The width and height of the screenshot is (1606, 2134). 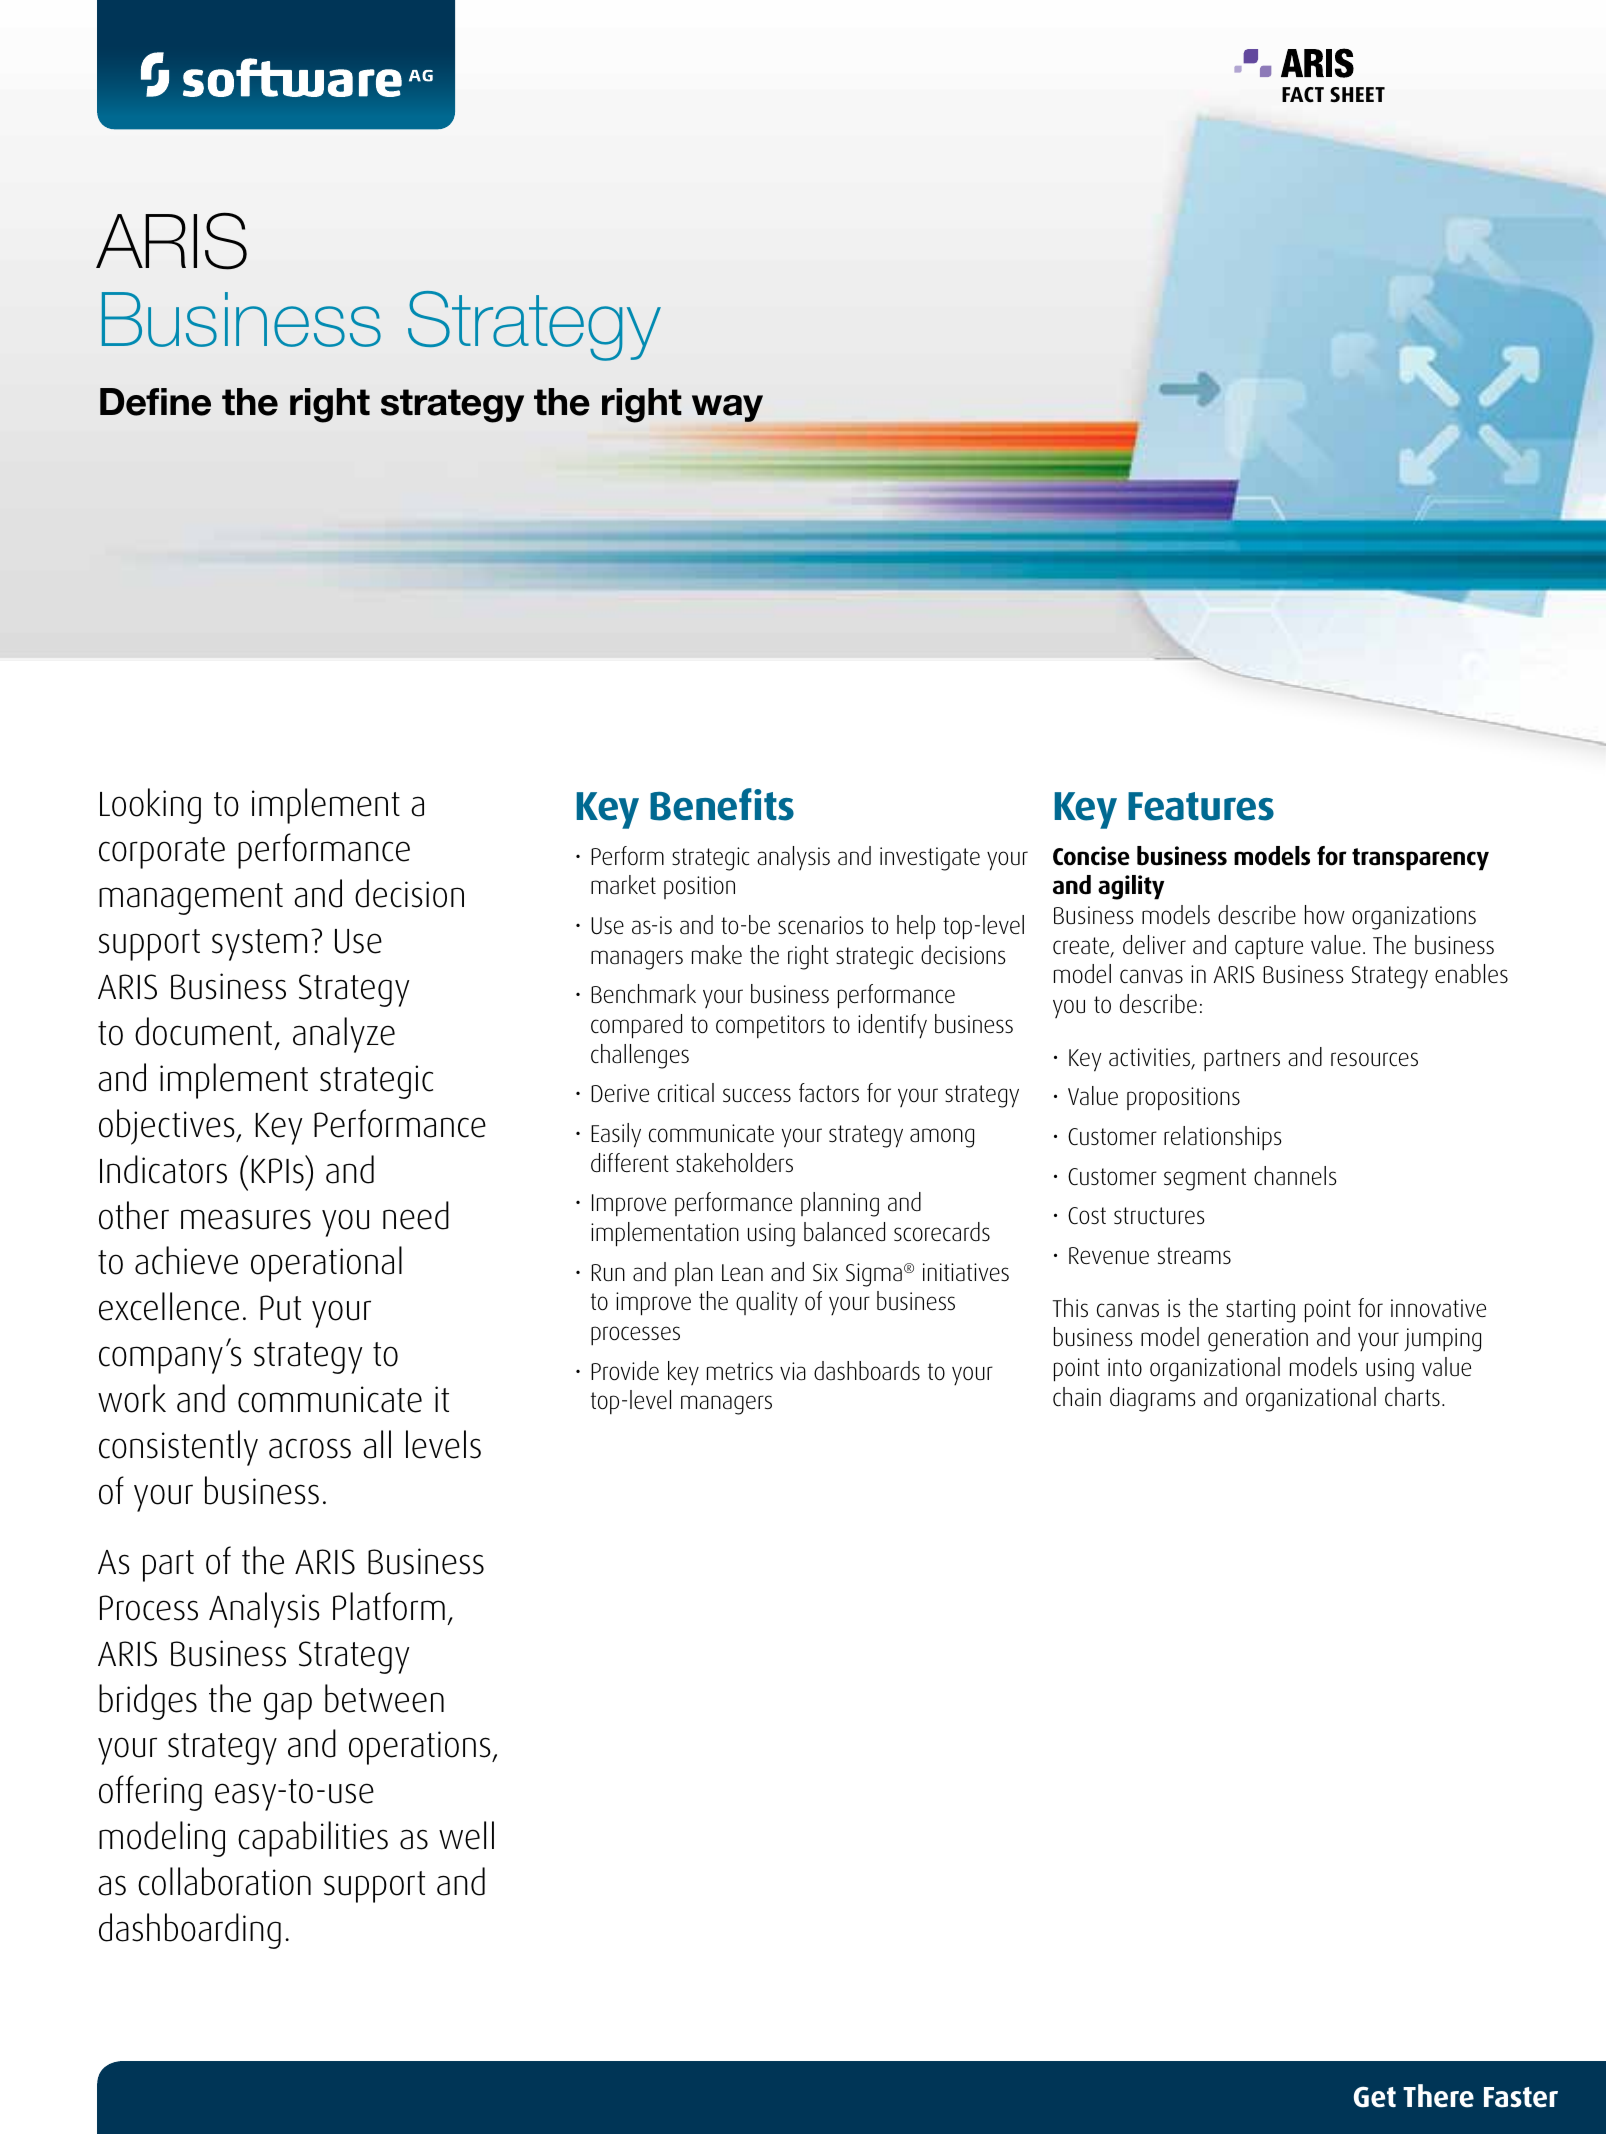 What do you see at coordinates (1374, 1059) in the screenshot?
I see `resources` at bounding box center [1374, 1059].
